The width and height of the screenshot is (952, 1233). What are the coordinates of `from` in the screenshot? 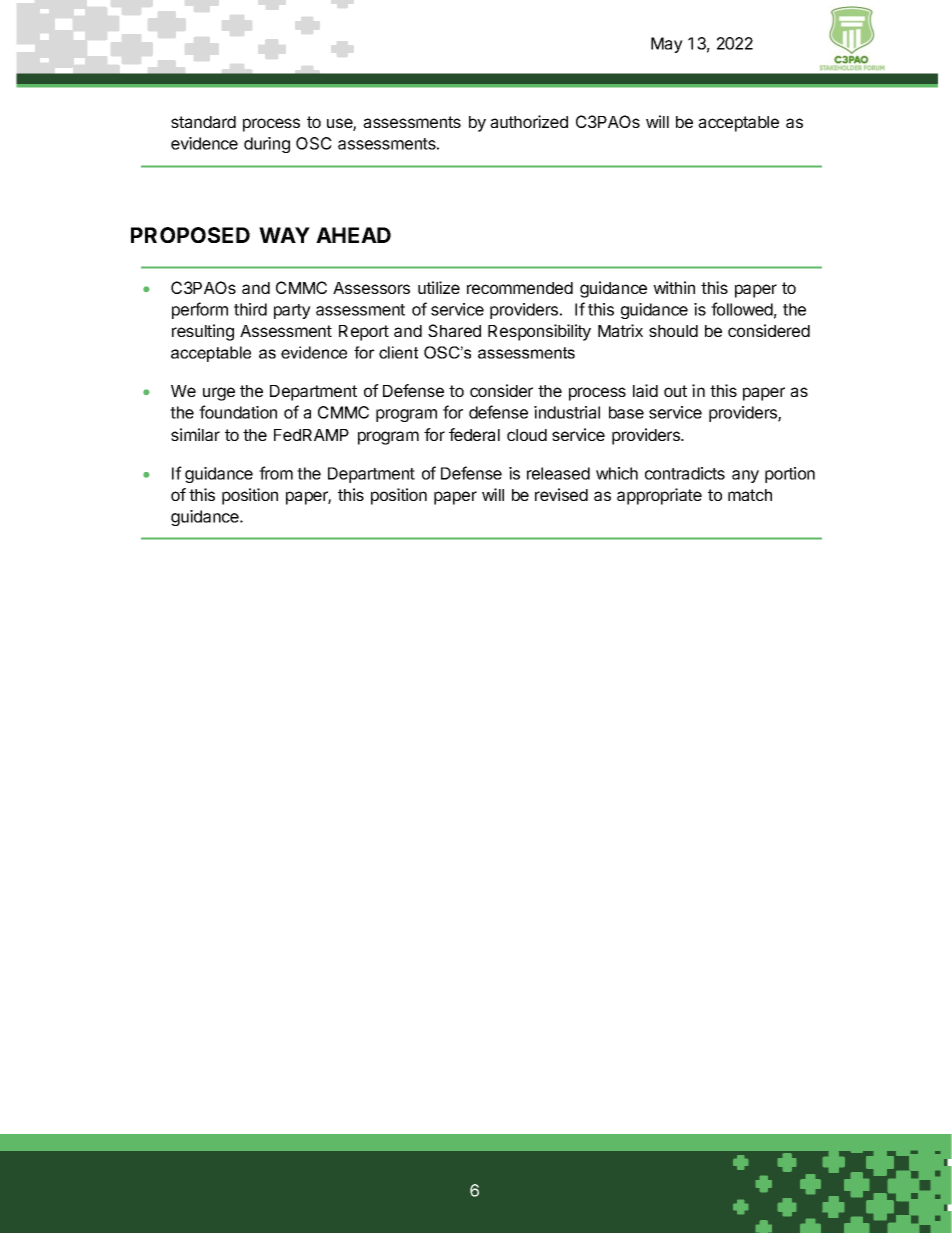 It's located at (276, 473).
